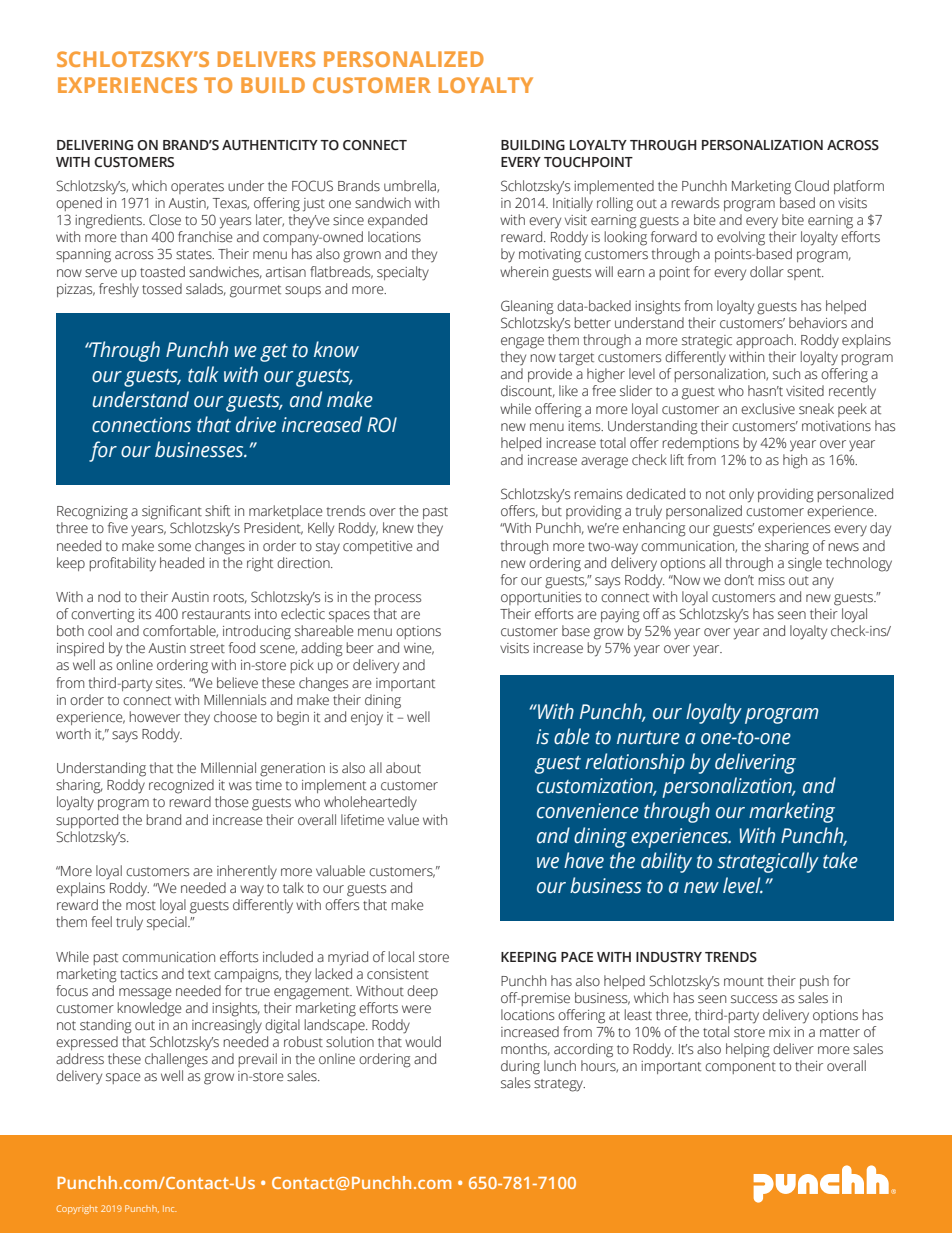  Describe the element at coordinates (181, 786) in the screenshot. I see `recognized` at that location.
